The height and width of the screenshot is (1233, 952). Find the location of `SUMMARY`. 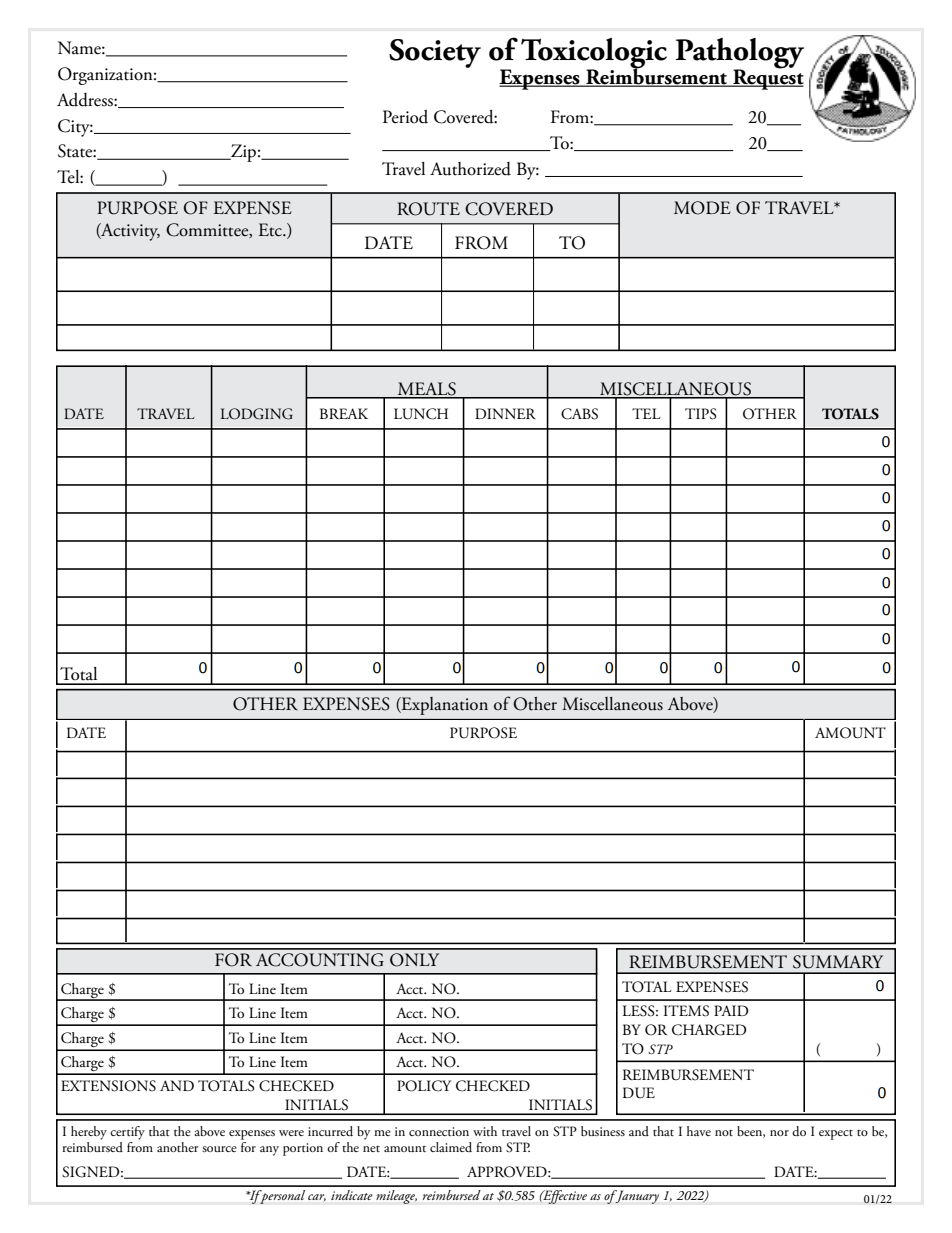

SUMMARY is located at coordinates (838, 962).
